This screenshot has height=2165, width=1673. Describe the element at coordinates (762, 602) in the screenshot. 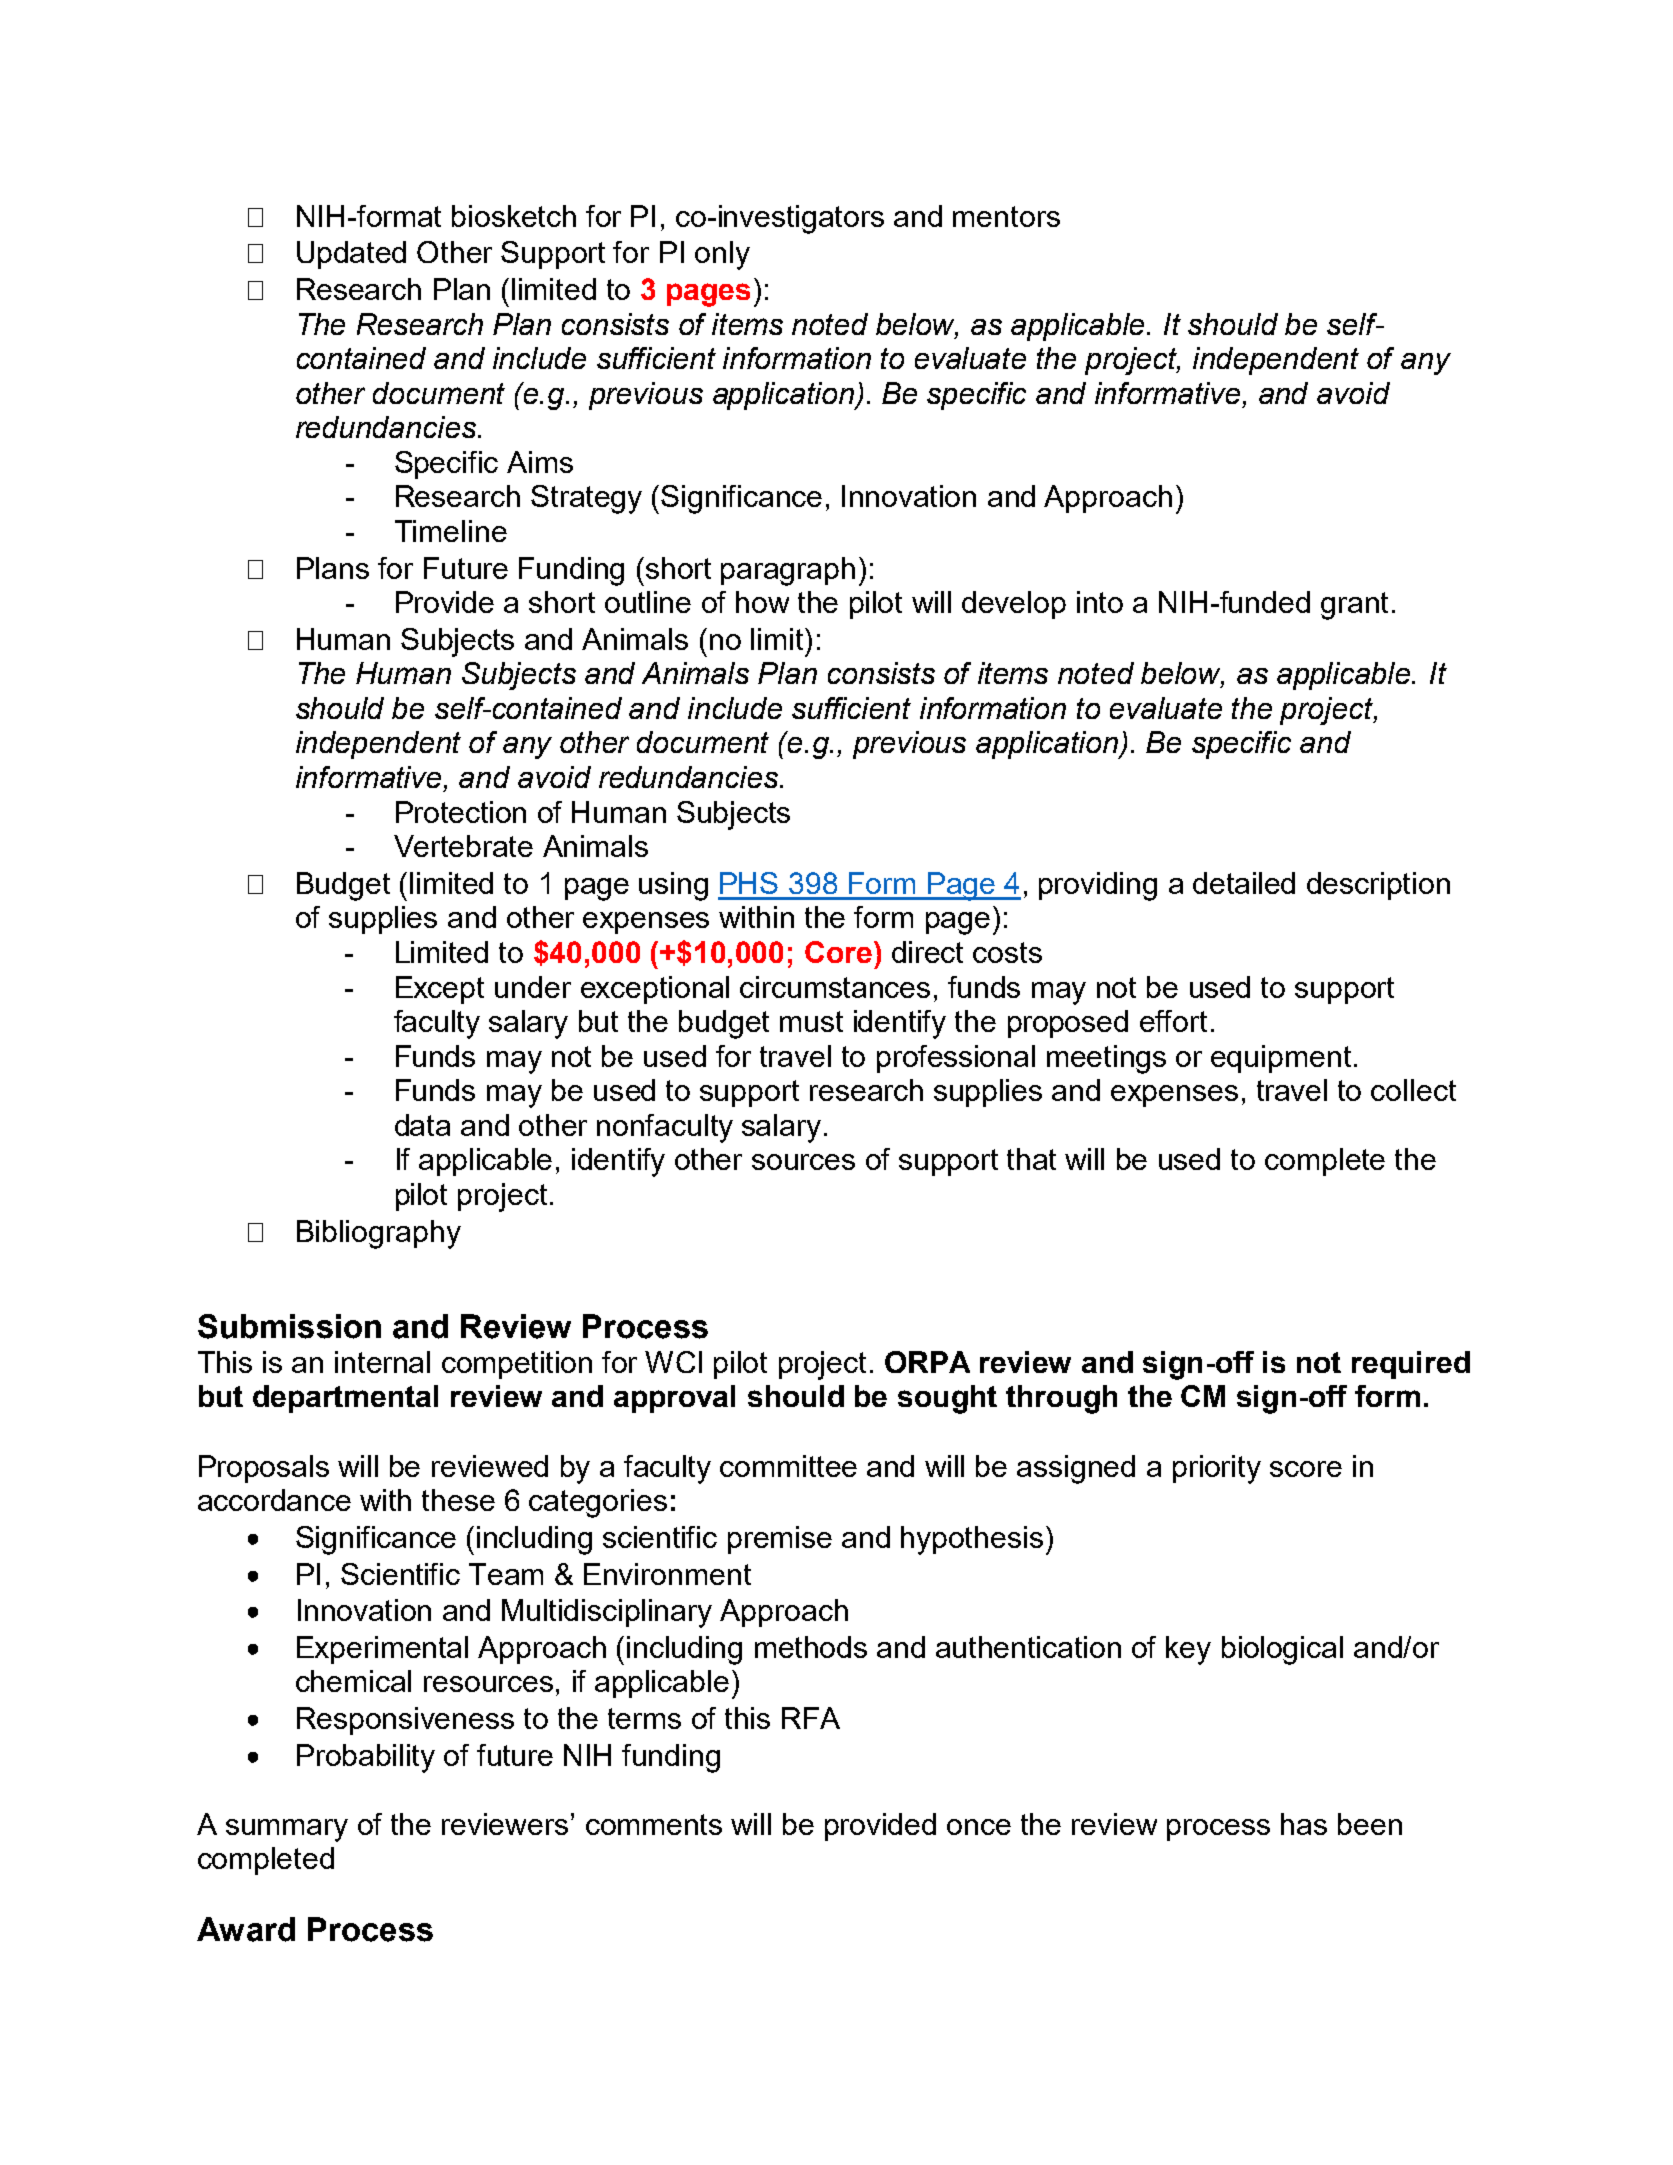

I see `how` at that location.
